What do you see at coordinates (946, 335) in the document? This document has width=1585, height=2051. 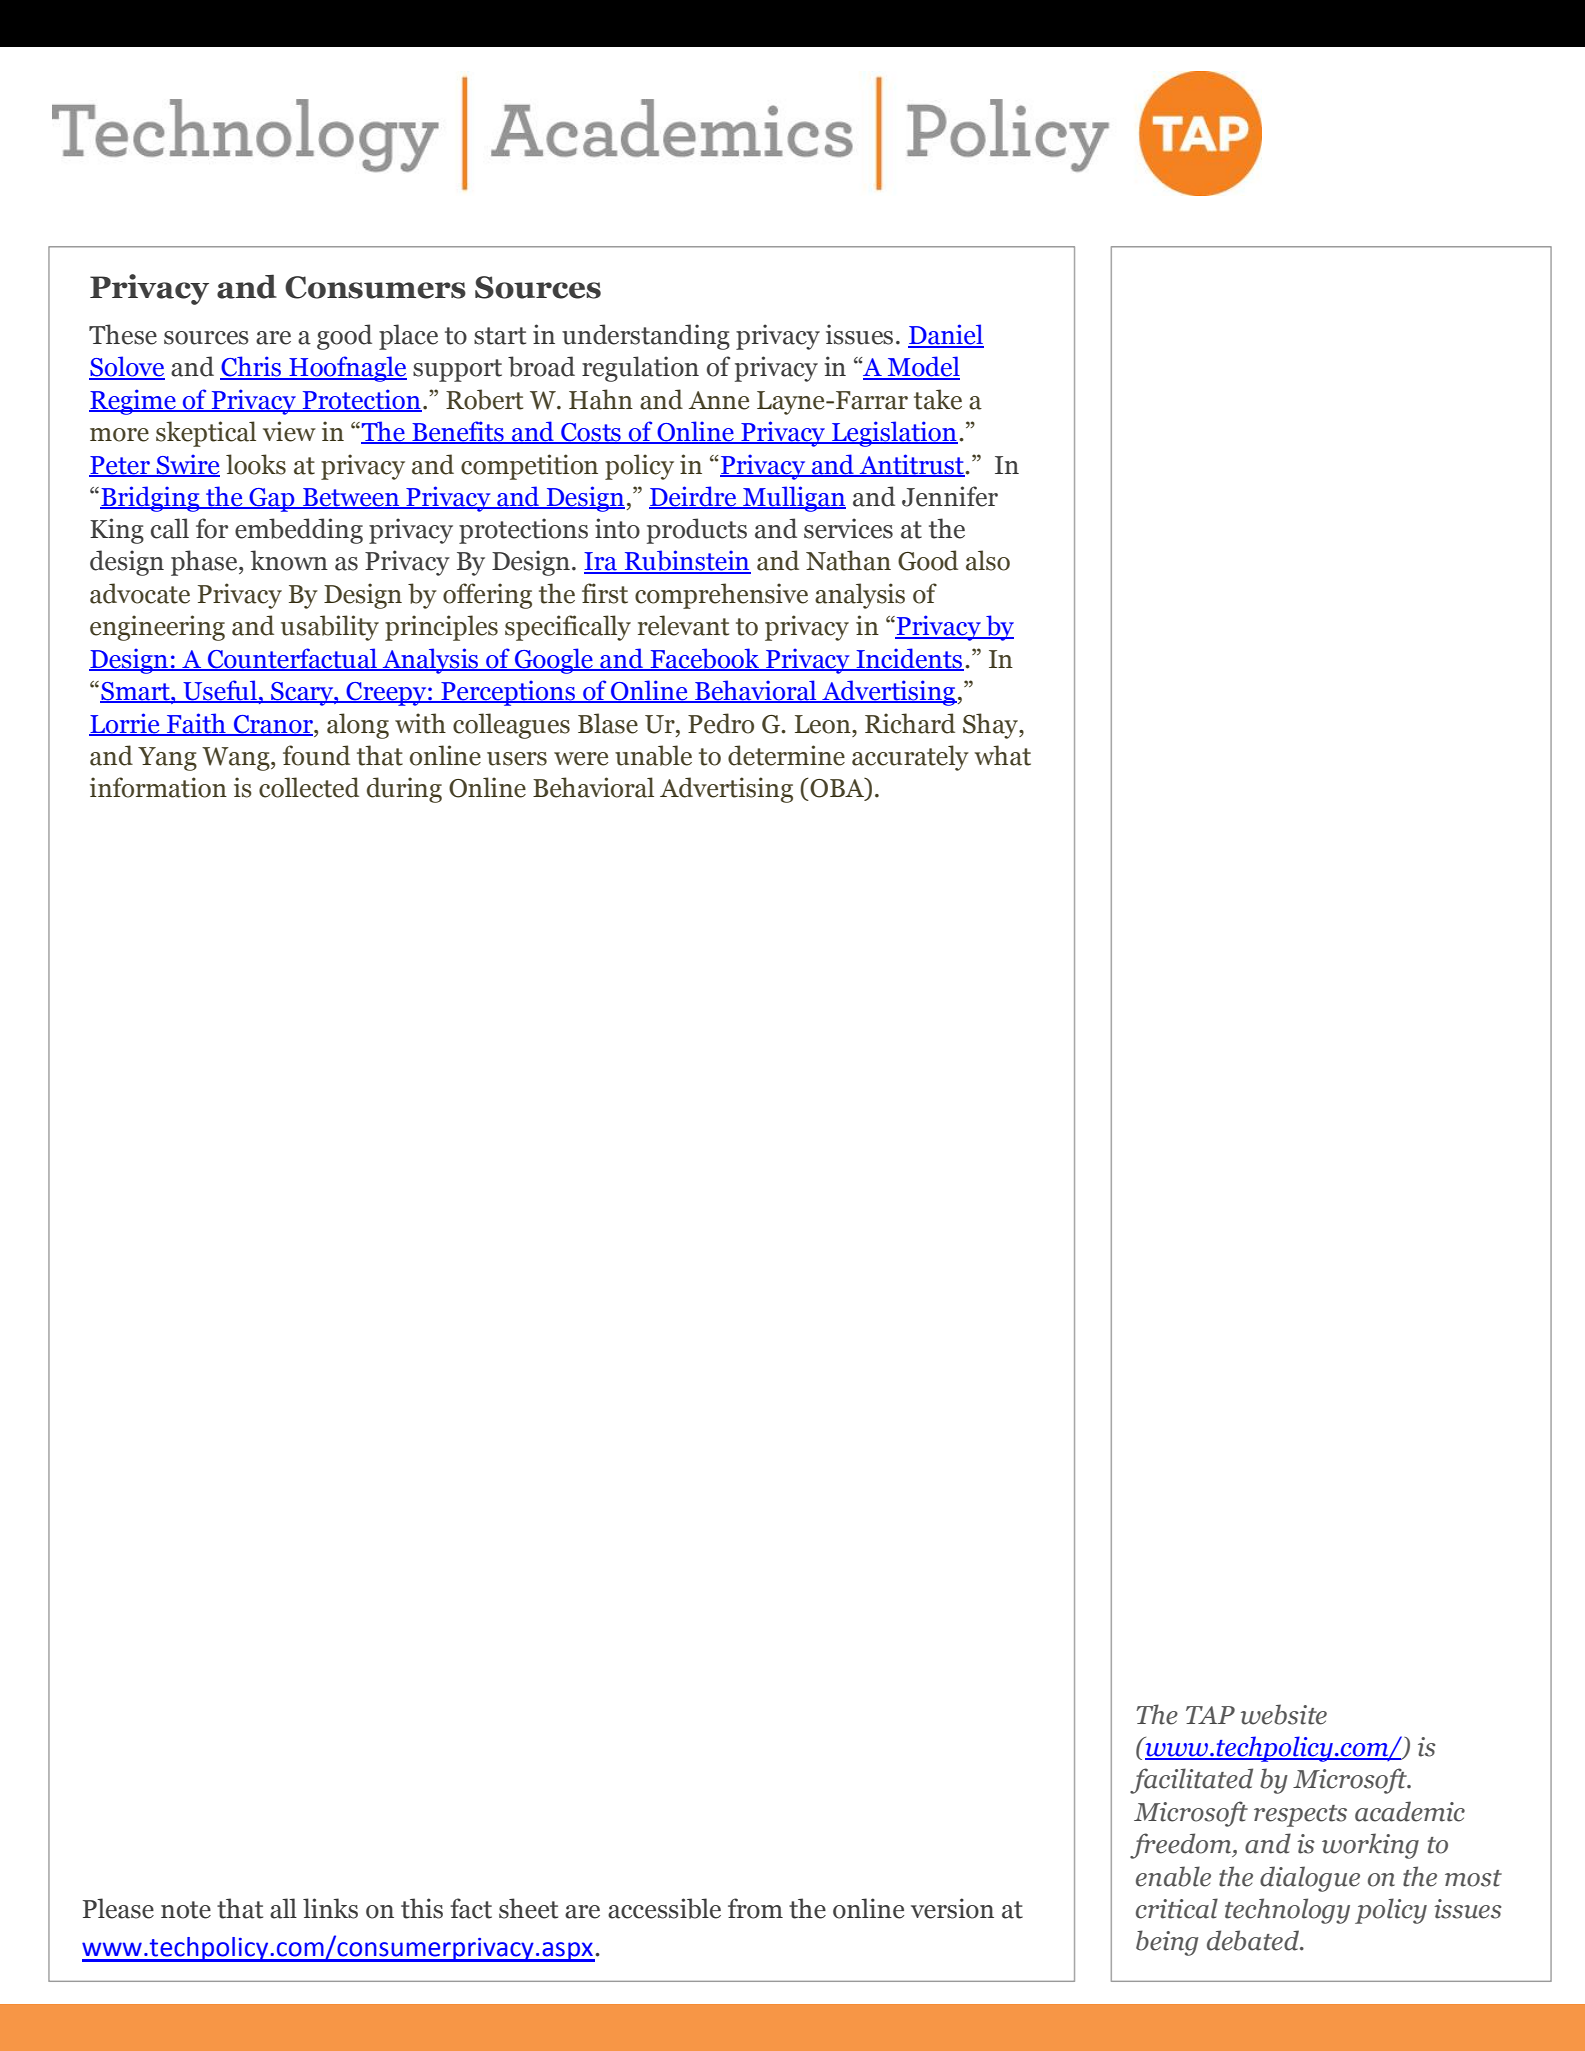 I see `Daniel` at bounding box center [946, 335].
